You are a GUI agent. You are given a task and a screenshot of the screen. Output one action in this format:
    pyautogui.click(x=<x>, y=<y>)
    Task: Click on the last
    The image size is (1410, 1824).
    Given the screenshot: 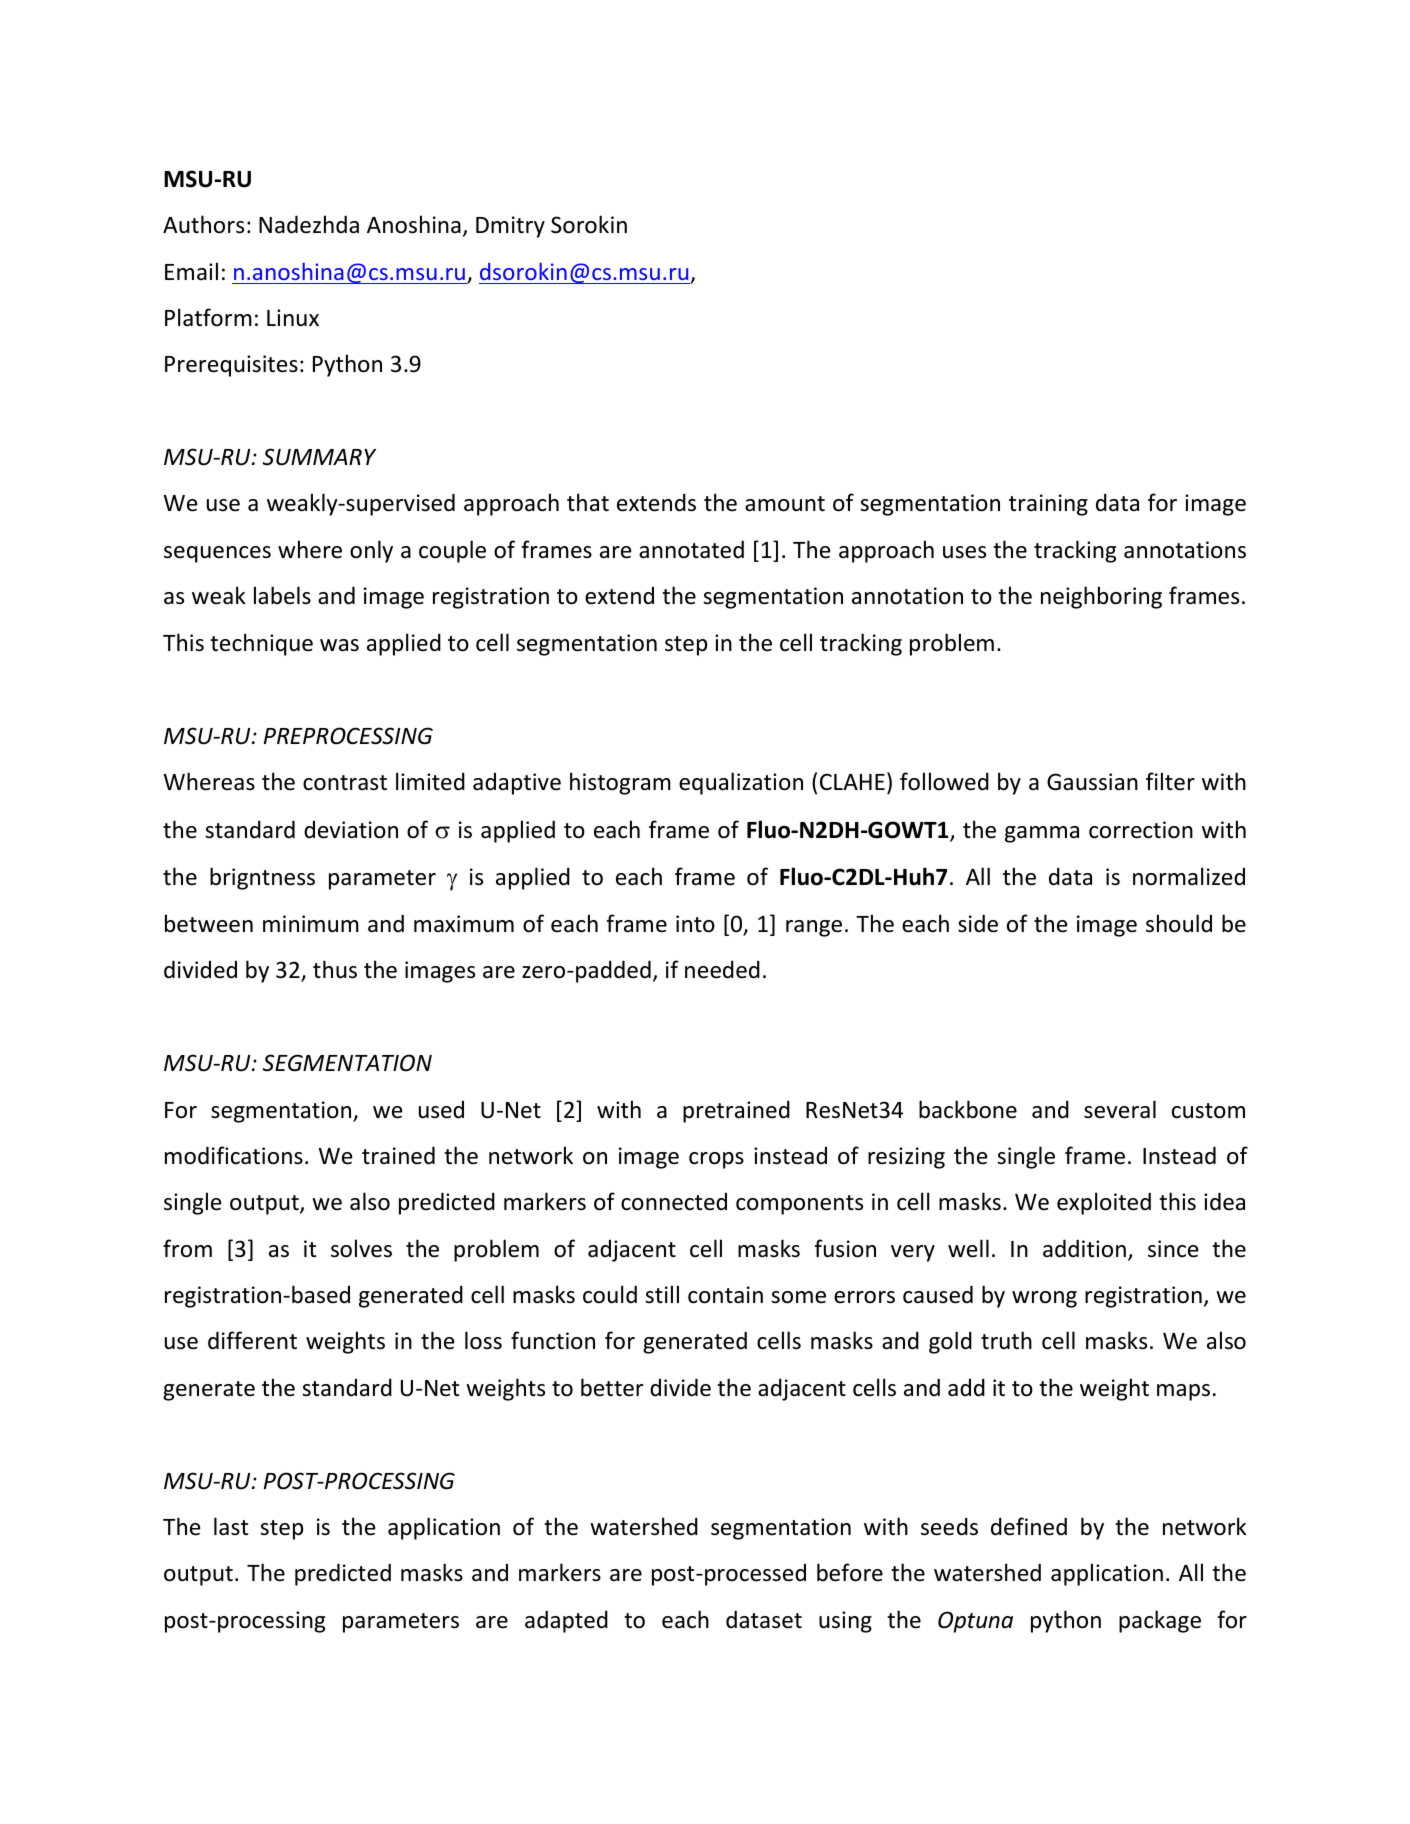 What is the action you would take?
    pyautogui.click(x=231, y=1526)
